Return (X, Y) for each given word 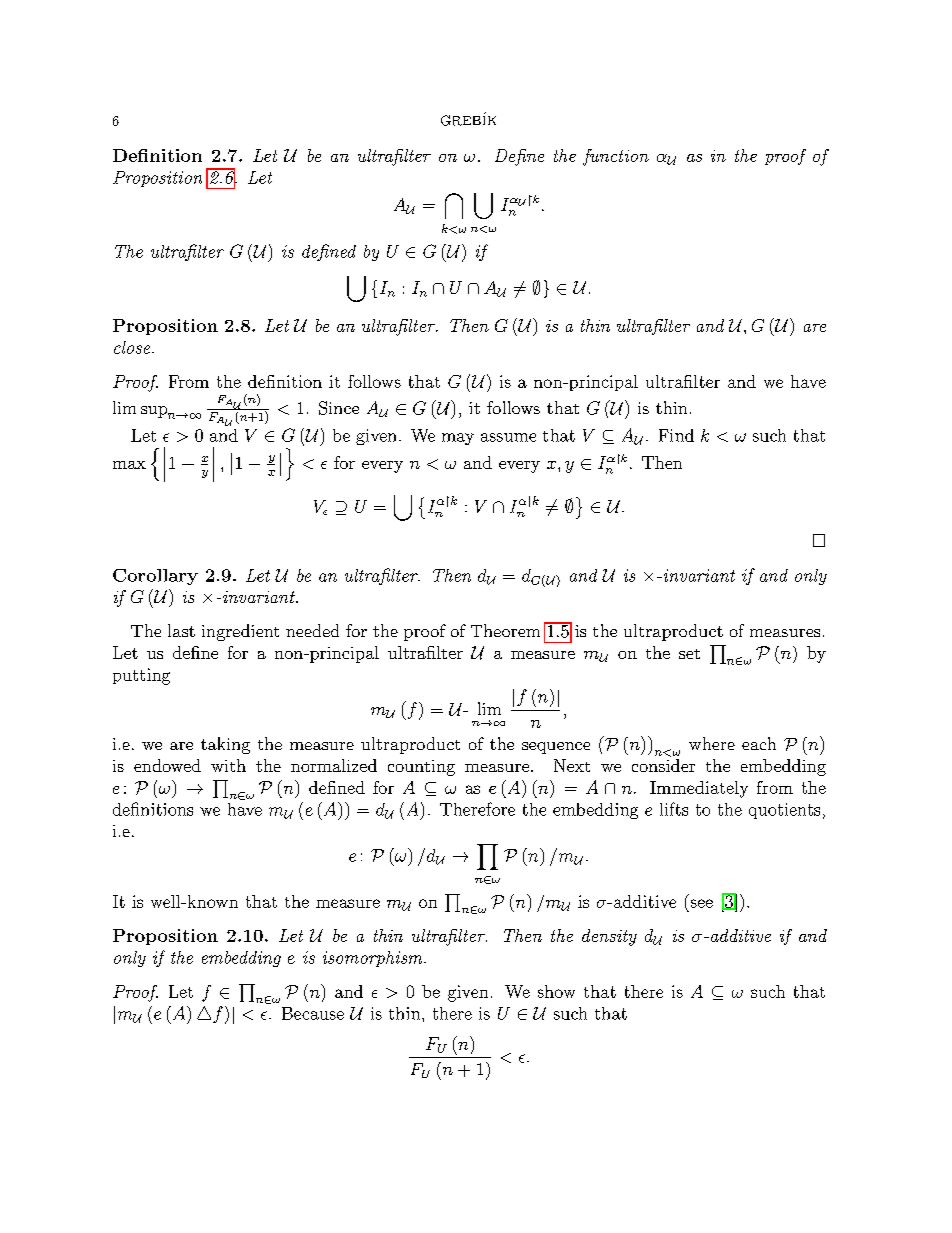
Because (313, 1013)
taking (225, 745)
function (616, 157)
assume (508, 437)
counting (421, 768)
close (133, 347)
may (458, 439)
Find (676, 435)
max (129, 465)
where (712, 743)
